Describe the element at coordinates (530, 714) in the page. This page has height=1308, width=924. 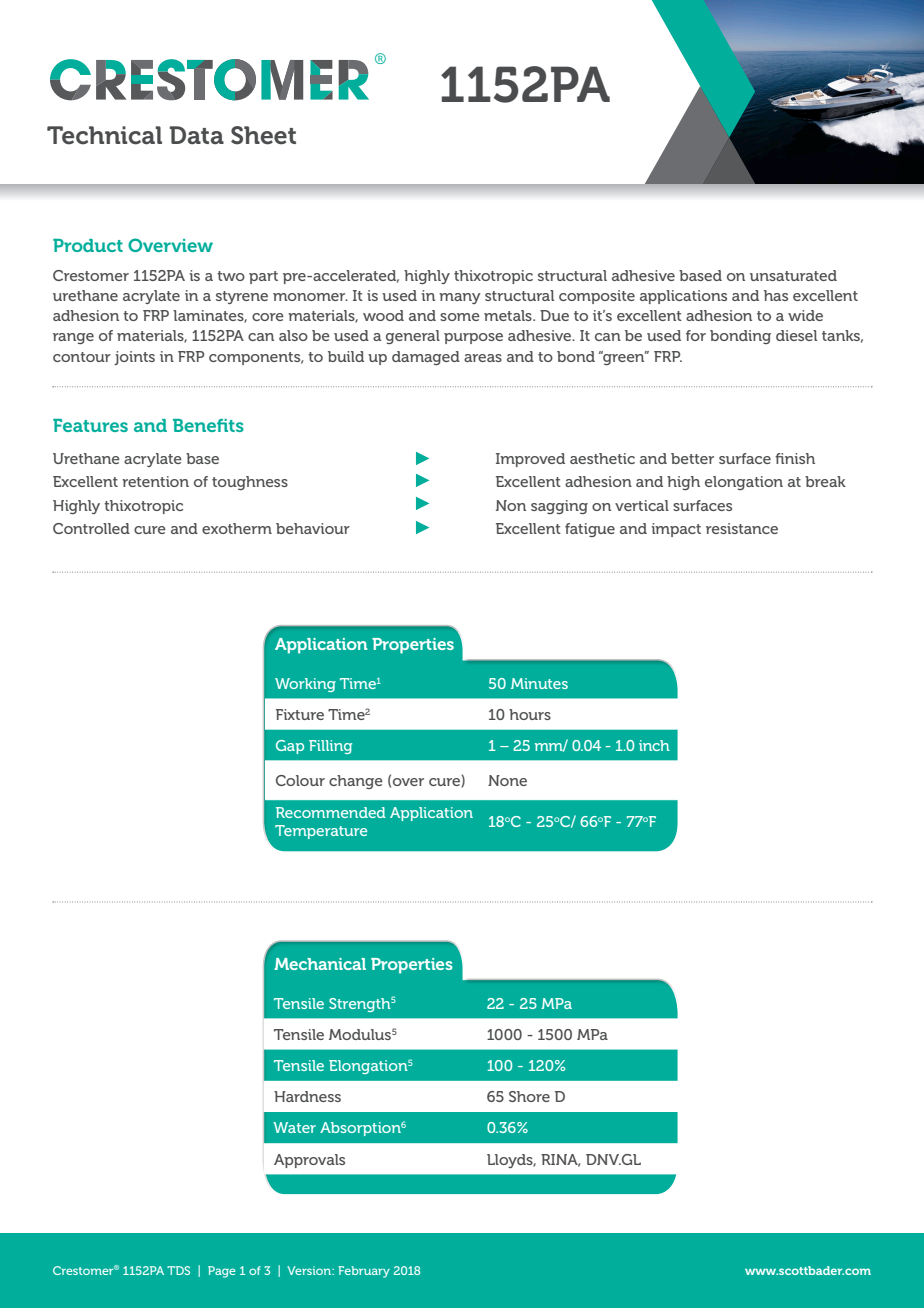
I see `hours` at that location.
